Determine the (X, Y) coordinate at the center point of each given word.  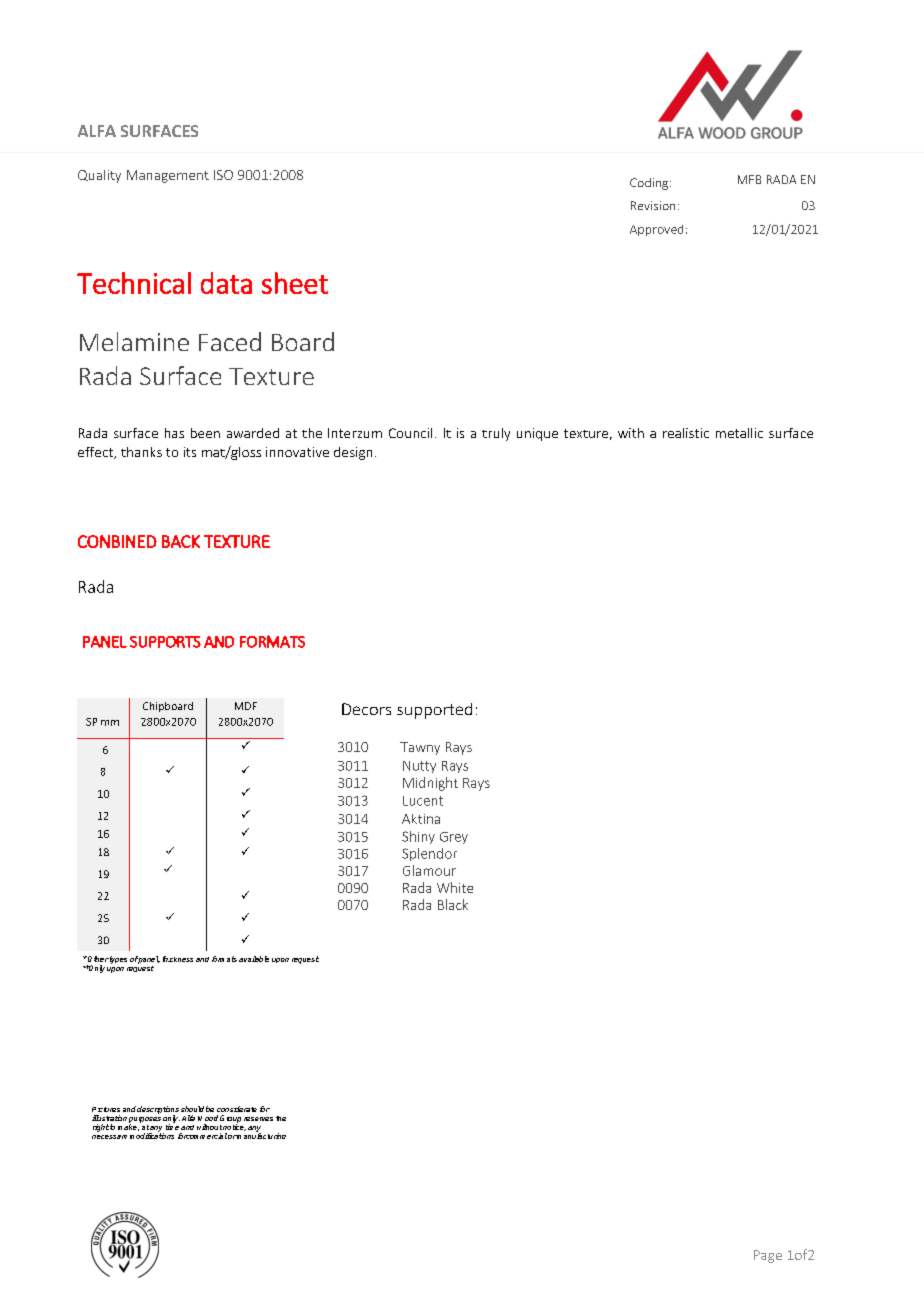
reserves (258, 1119)
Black (453, 904)
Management (168, 176)
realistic (686, 433)
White (455, 887)
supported (434, 711)
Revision (653, 205)
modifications (152, 1135)
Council (410, 433)
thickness (178, 959)
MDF (246, 706)
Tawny (420, 748)
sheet (295, 283)
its (190, 452)
